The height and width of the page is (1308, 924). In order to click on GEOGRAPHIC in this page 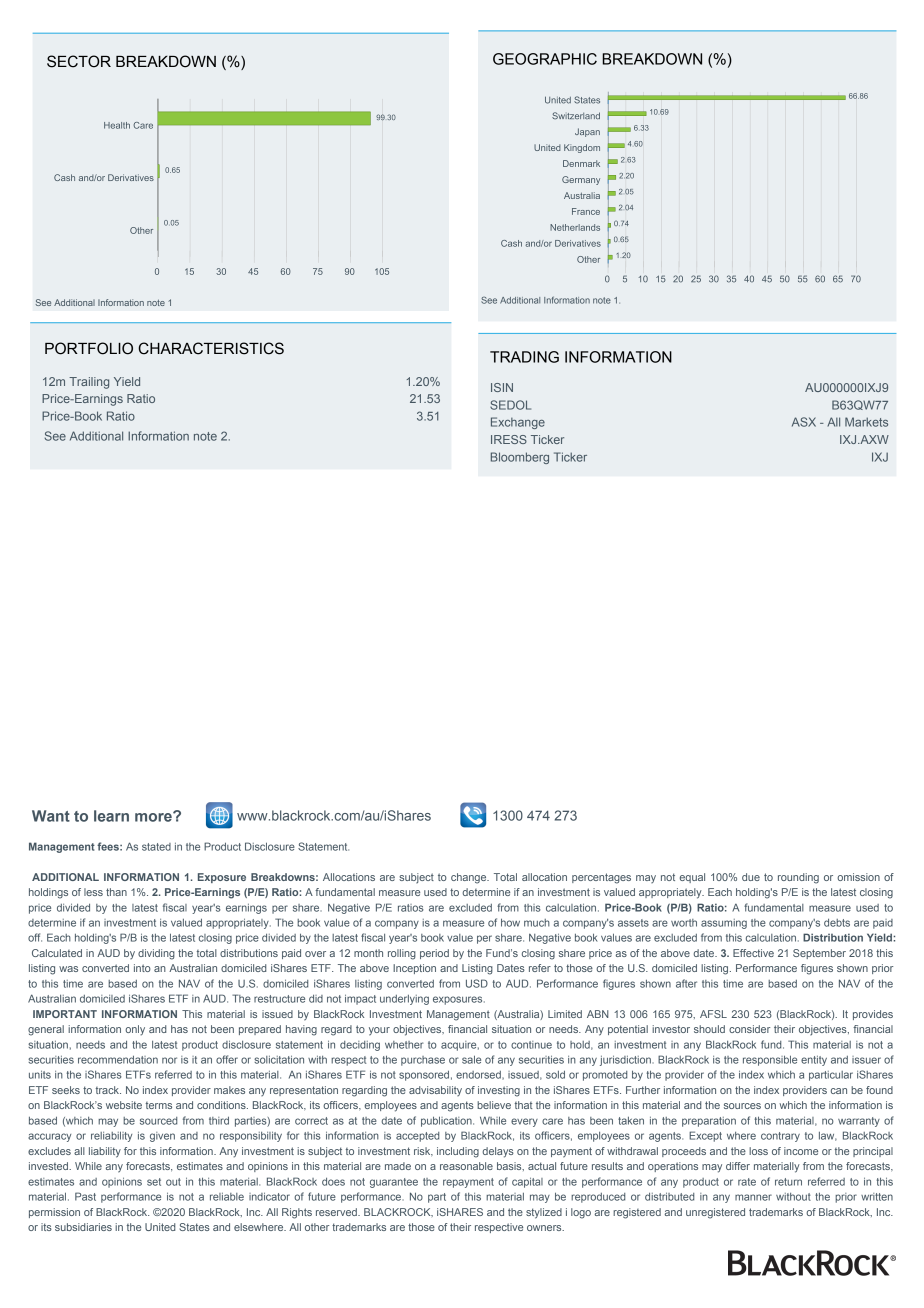, I will do `click(545, 59)`.
